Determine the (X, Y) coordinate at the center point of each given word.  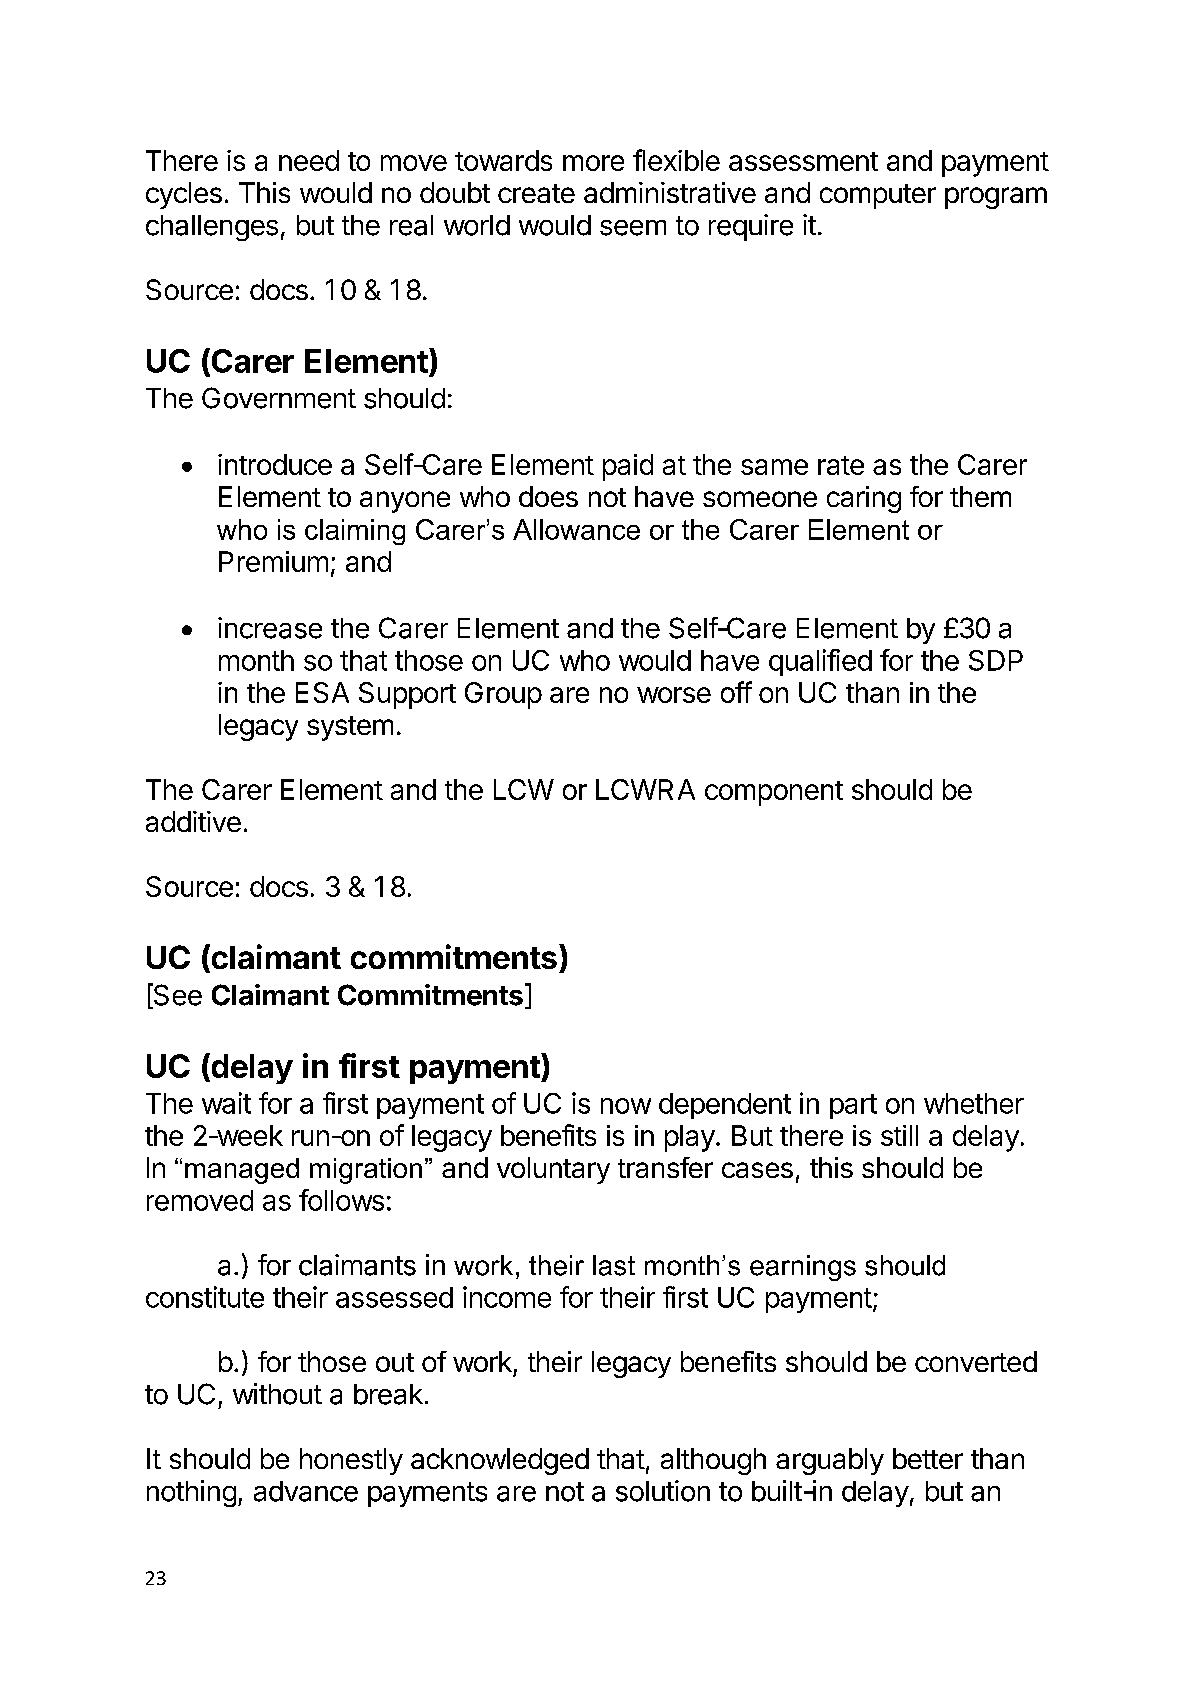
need (309, 160)
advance (306, 1491)
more (593, 163)
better (928, 1458)
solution (663, 1491)
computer (878, 196)
